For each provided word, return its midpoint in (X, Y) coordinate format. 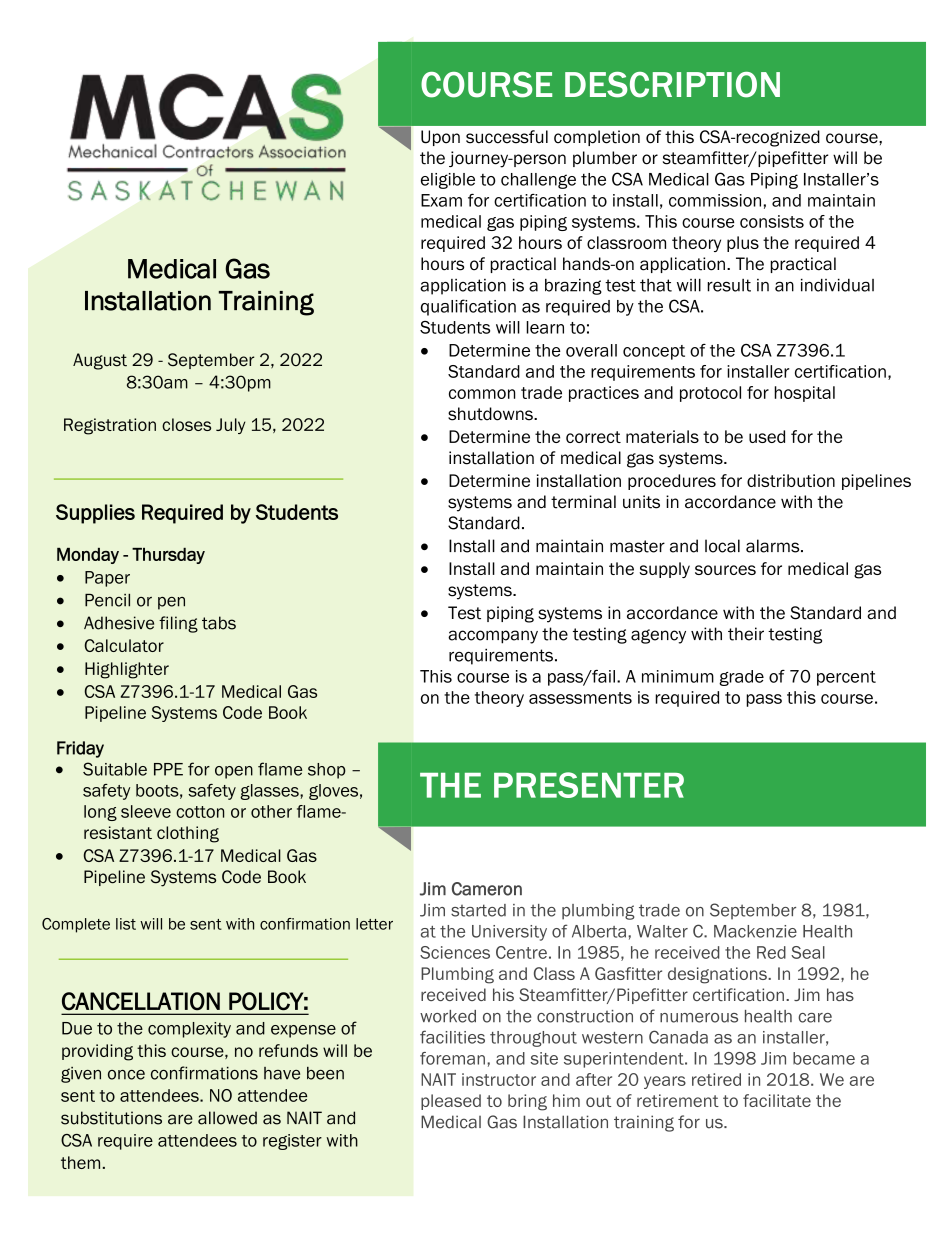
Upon (440, 138)
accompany (493, 637)
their (746, 634)
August (100, 361)
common (482, 394)
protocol (710, 394)
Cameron (487, 889)
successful (507, 137)
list (126, 924)
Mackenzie (755, 931)
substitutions (111, 1118)
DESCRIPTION (672, 85)
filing (178, 624)
